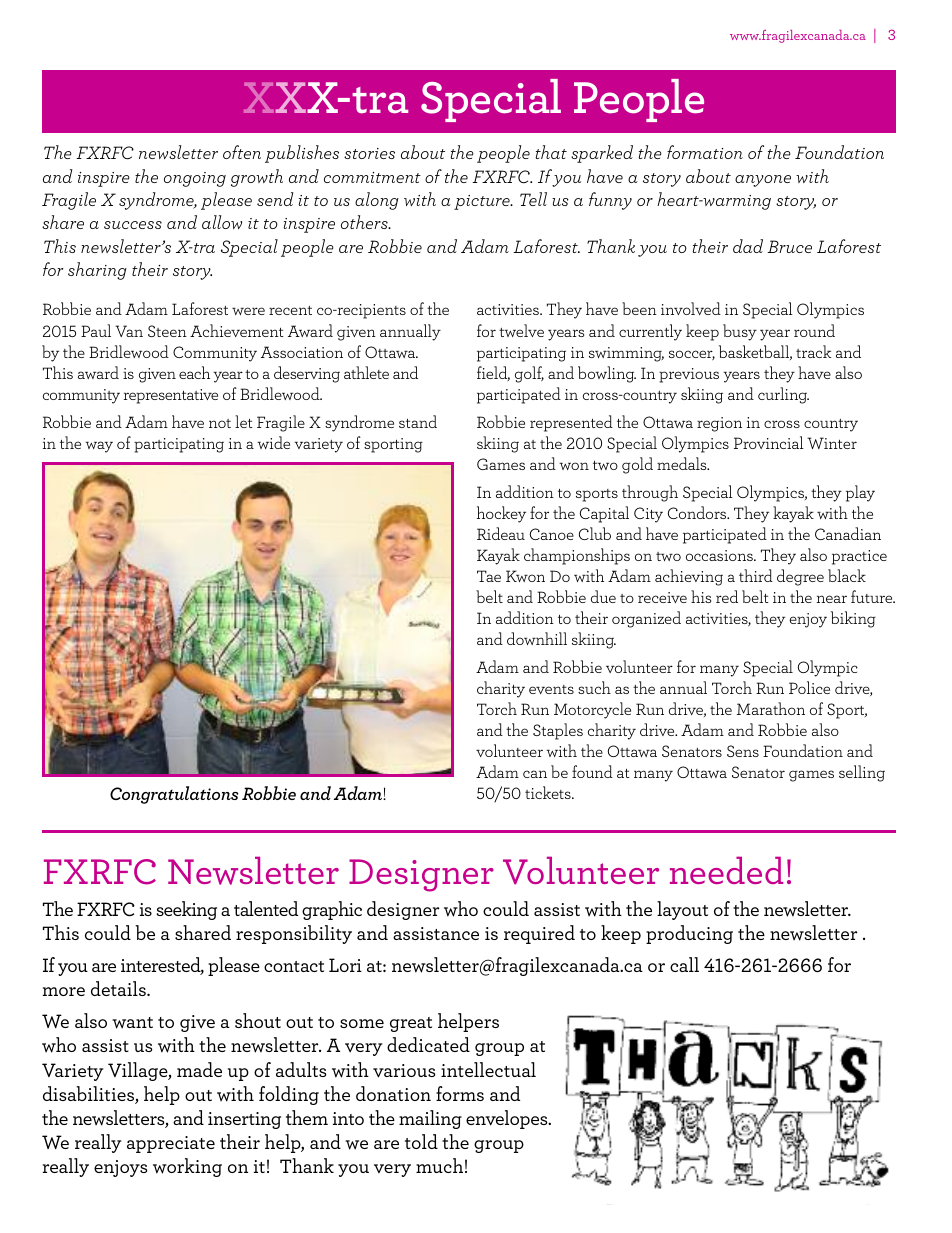 This screenshot has width=952, height=1233. What do you see at coordinates (537, 638) in the screenshot?
I see `downhill` at bounding box center [537, 638].
